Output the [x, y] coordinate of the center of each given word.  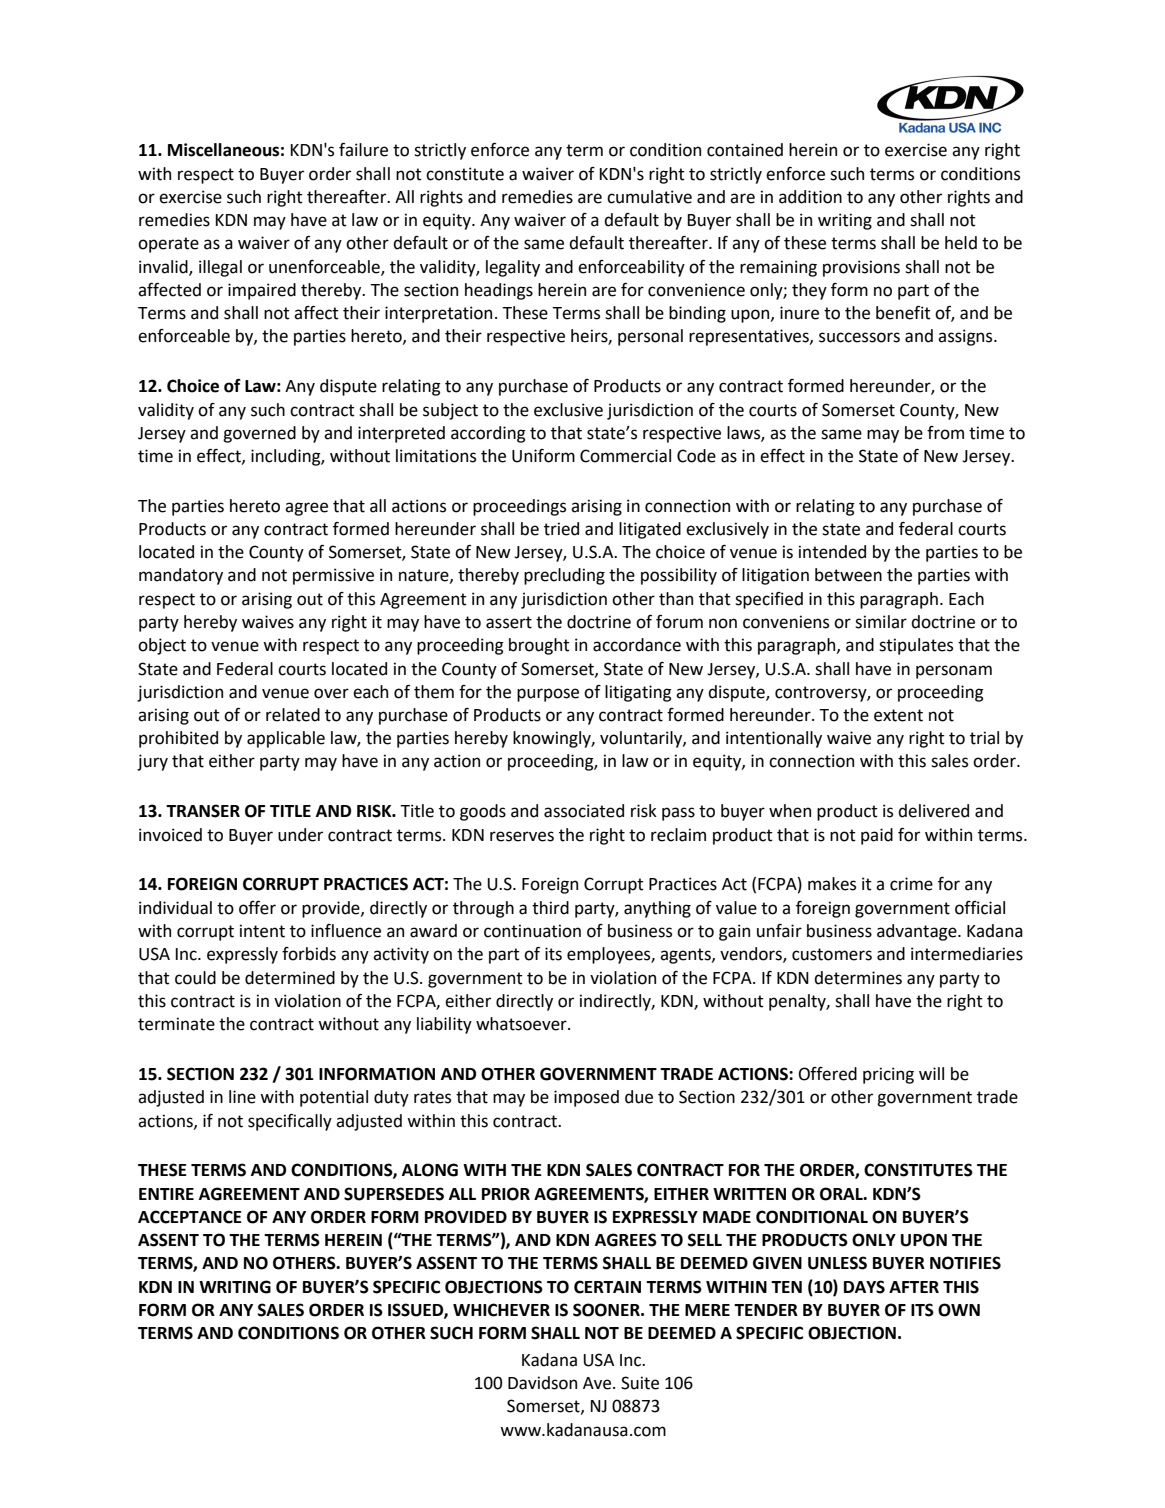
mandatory [181, 576]
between [848, 575]
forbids [309, 954]
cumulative [649, 197]
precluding [564, 576]
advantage [918, 932]
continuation [532, 931]
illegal [220, 268]
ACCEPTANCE [190, 1217]
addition [810, 197]
